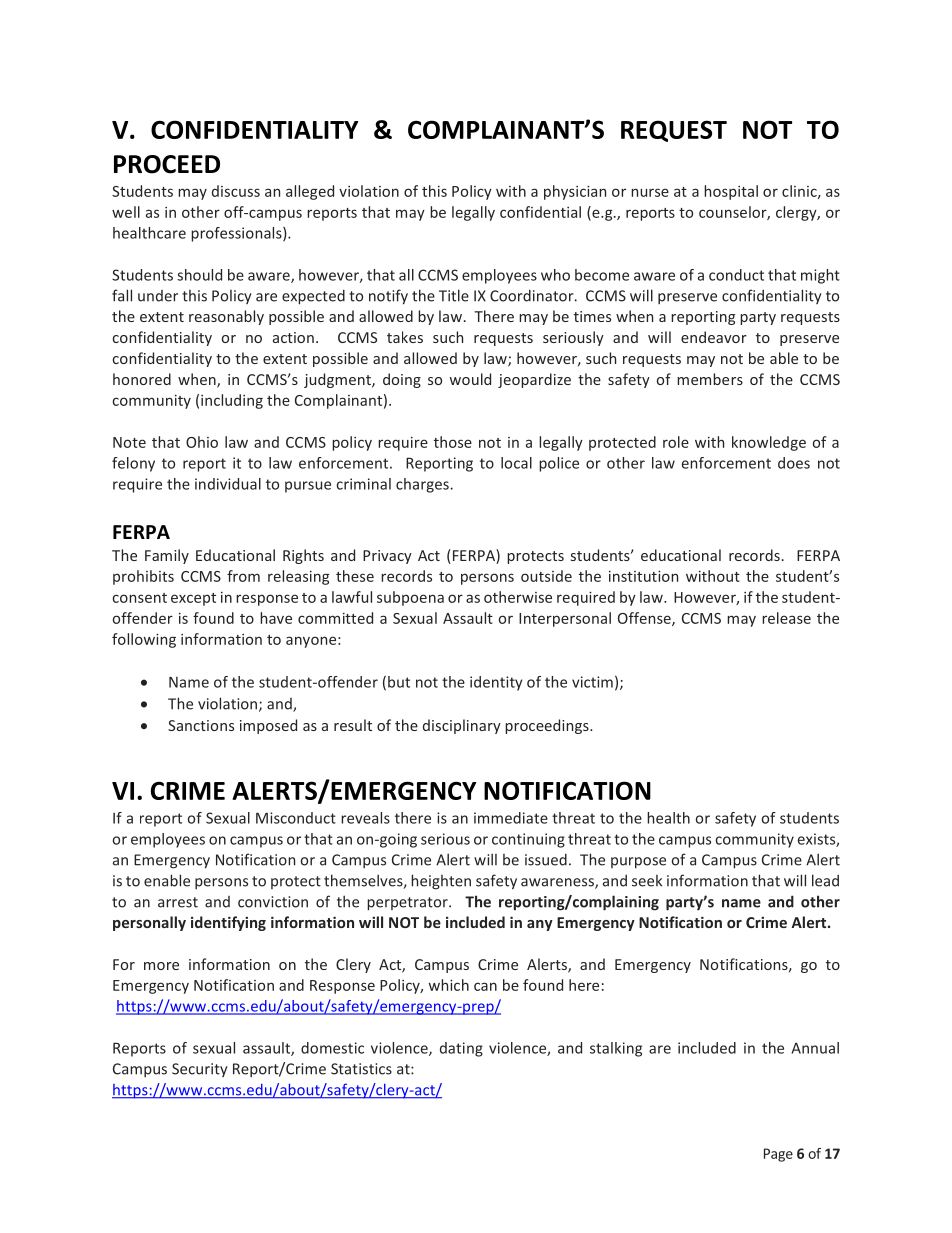  Describe the element at coordinates (575, 192) in the screenshot. I see `physician` at that location.
